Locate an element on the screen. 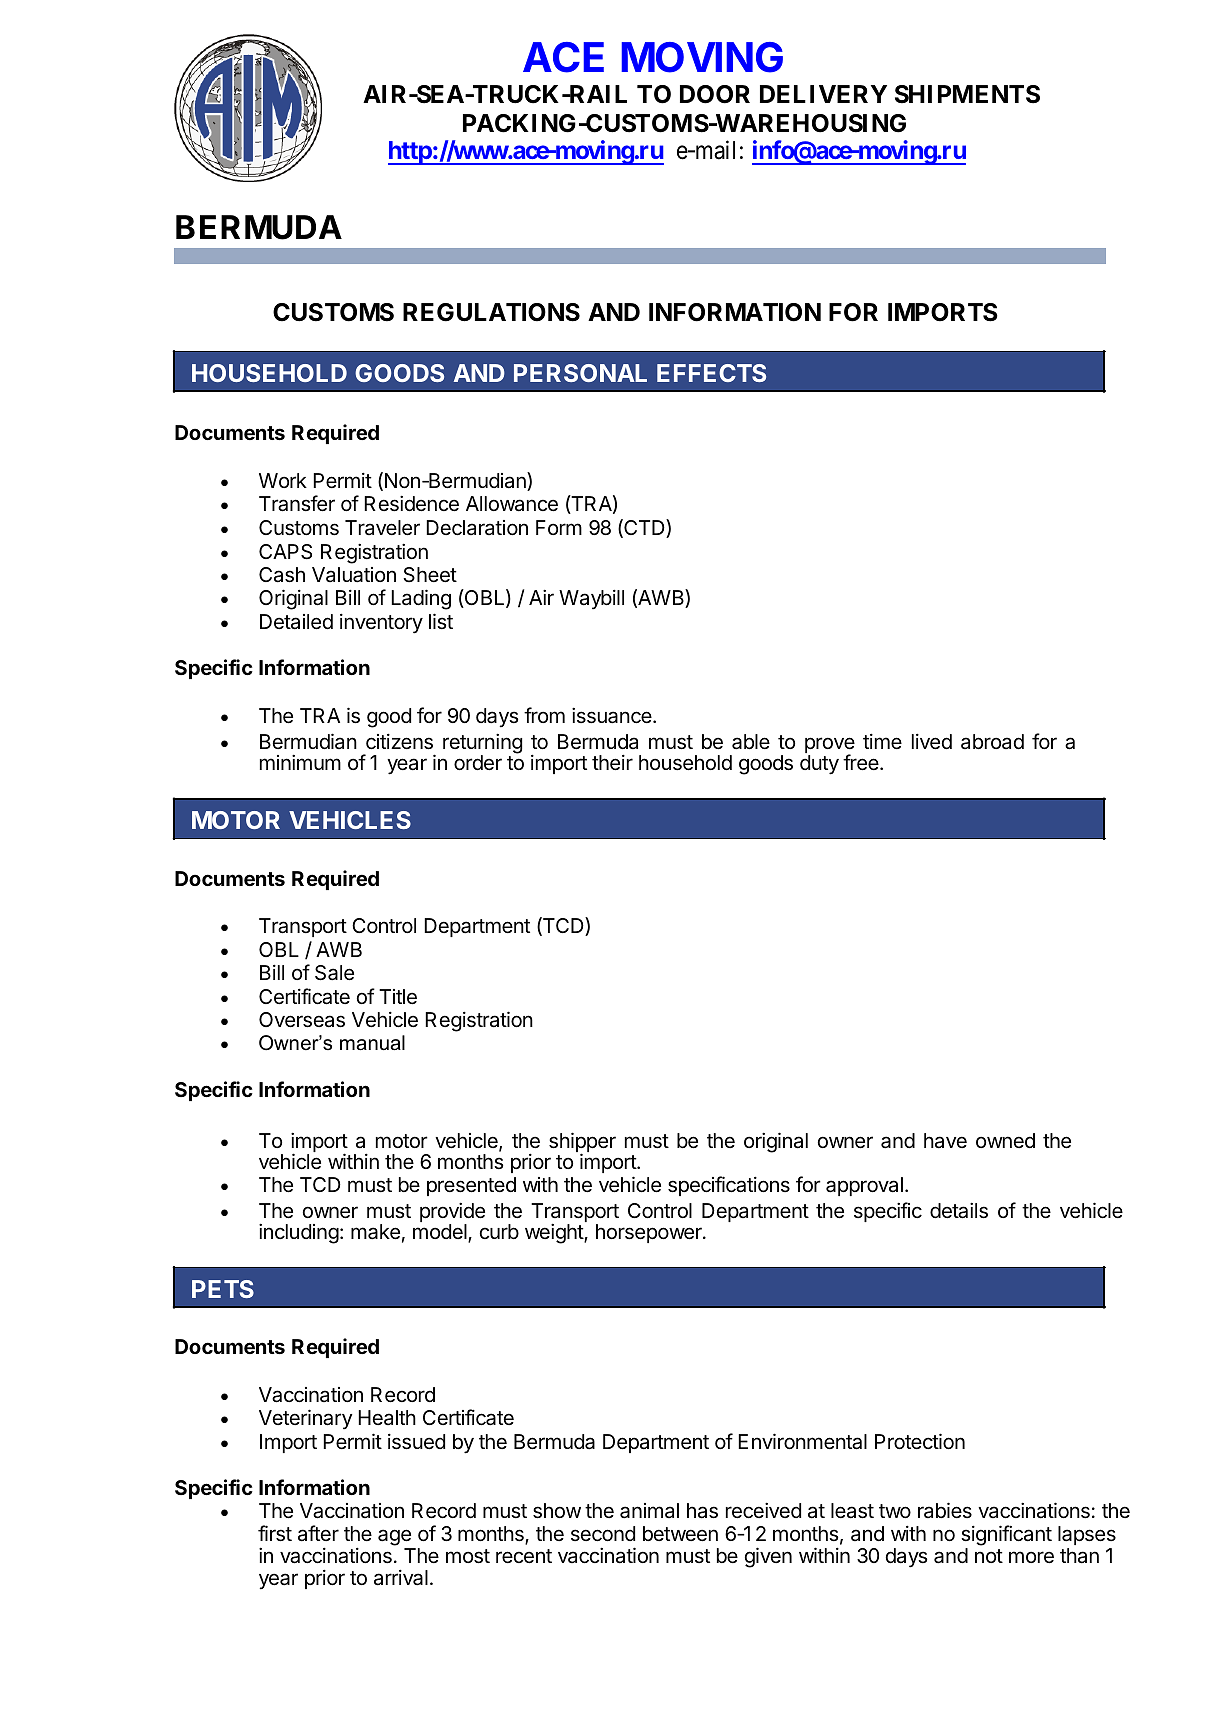 This screenshot has height=1723, width=1219. after is located at coordinates (318, 1533).
